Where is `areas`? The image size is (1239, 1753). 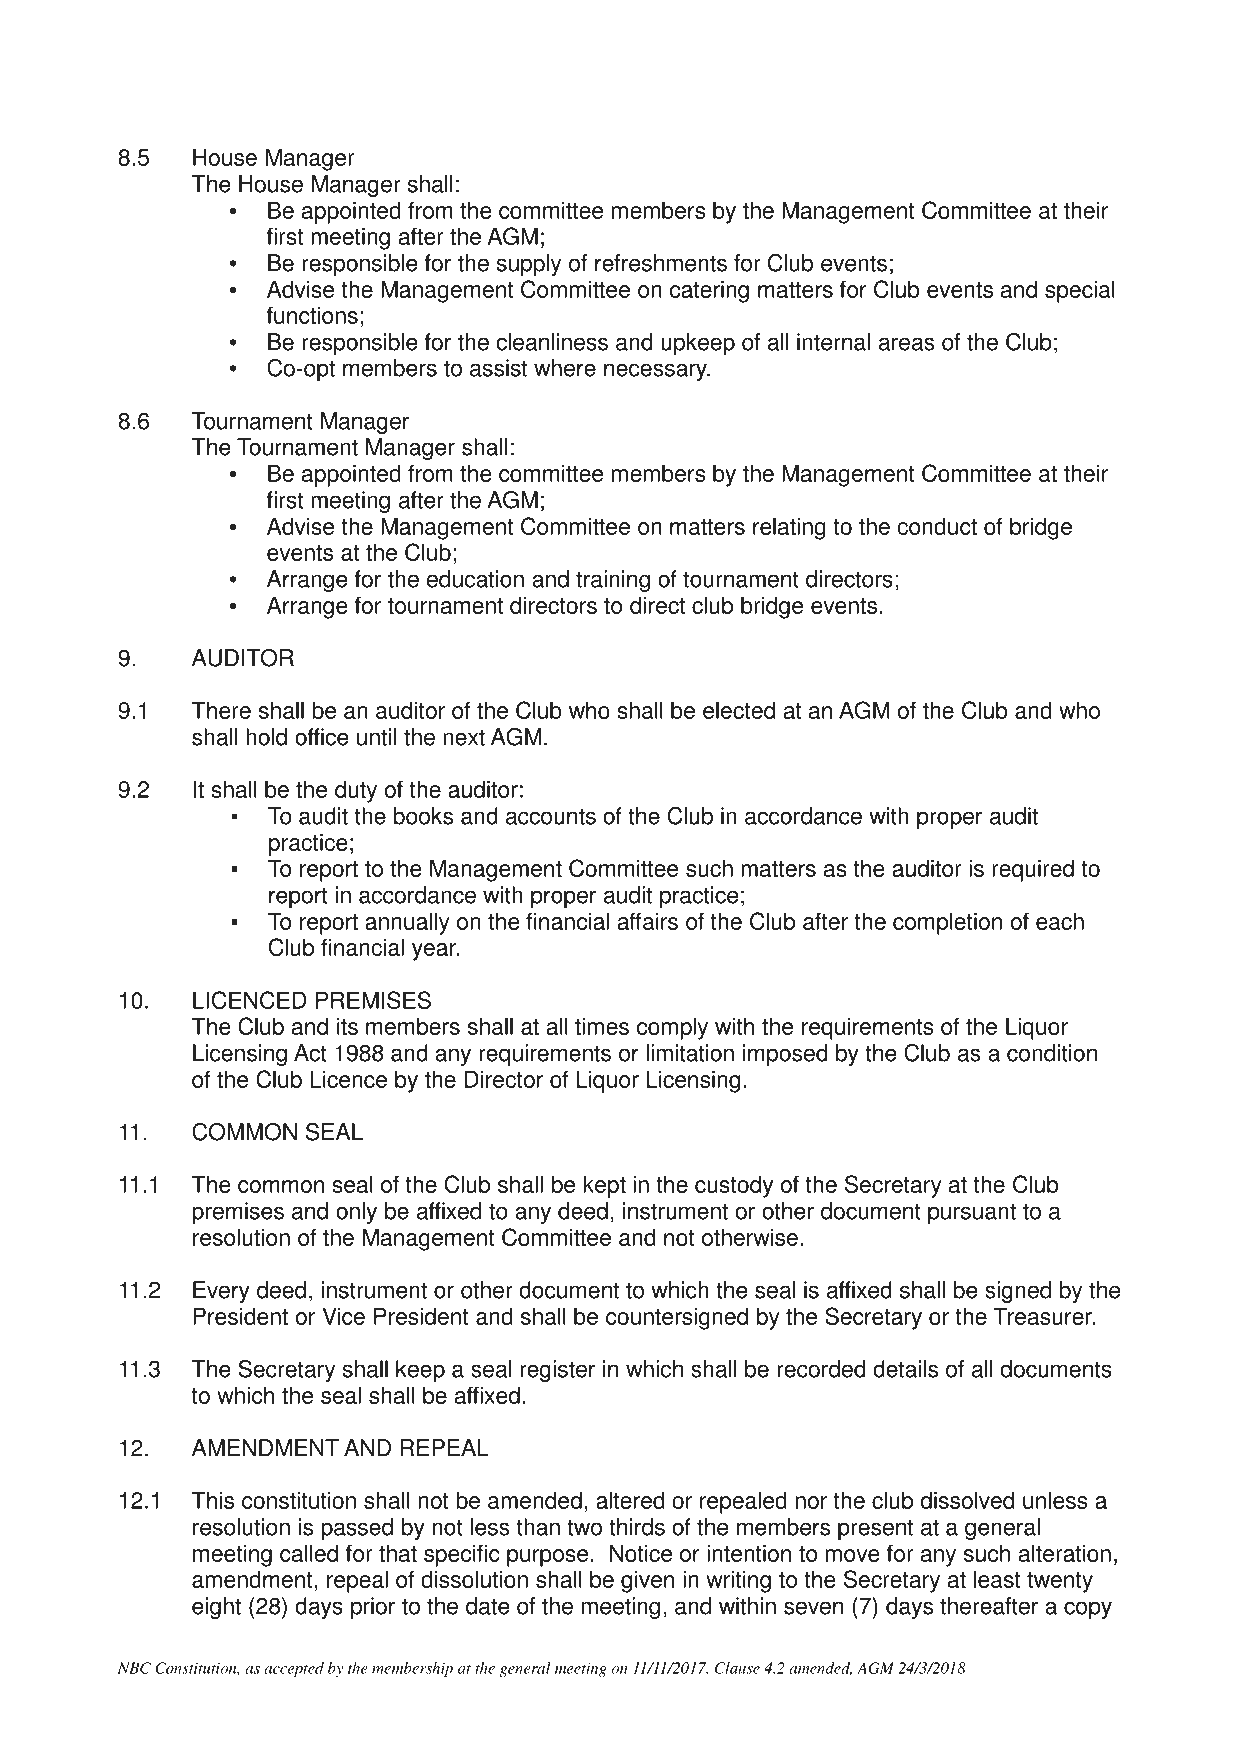 areas is located at coordinates (906, 344).
